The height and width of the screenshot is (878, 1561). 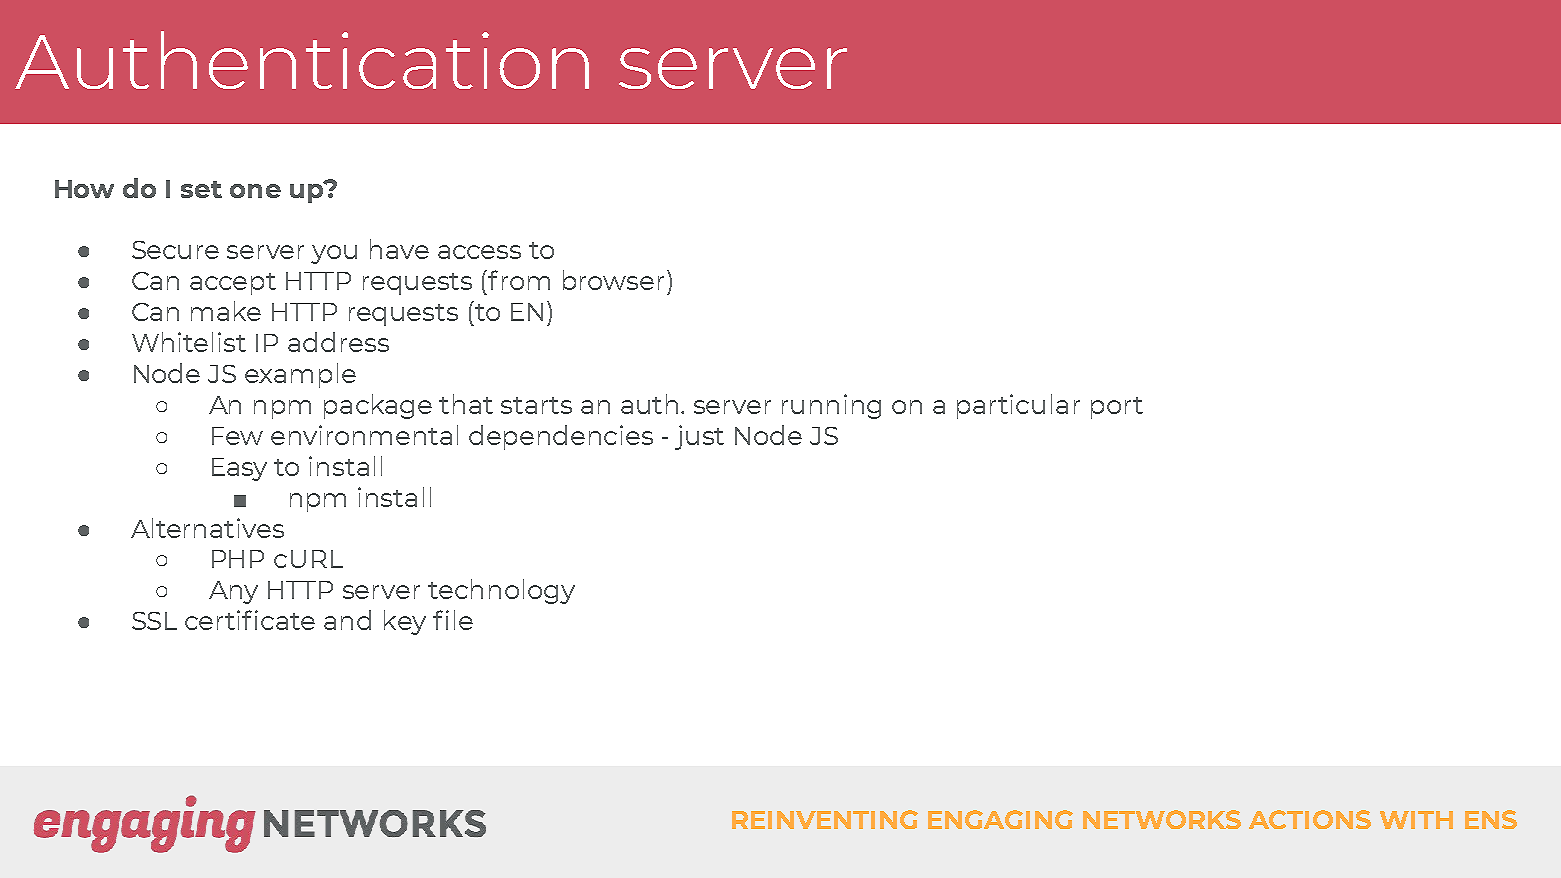 What do you see at coordinates (255, 191) in the screenshot?
I see `one` at bounding box center [255, 191].
